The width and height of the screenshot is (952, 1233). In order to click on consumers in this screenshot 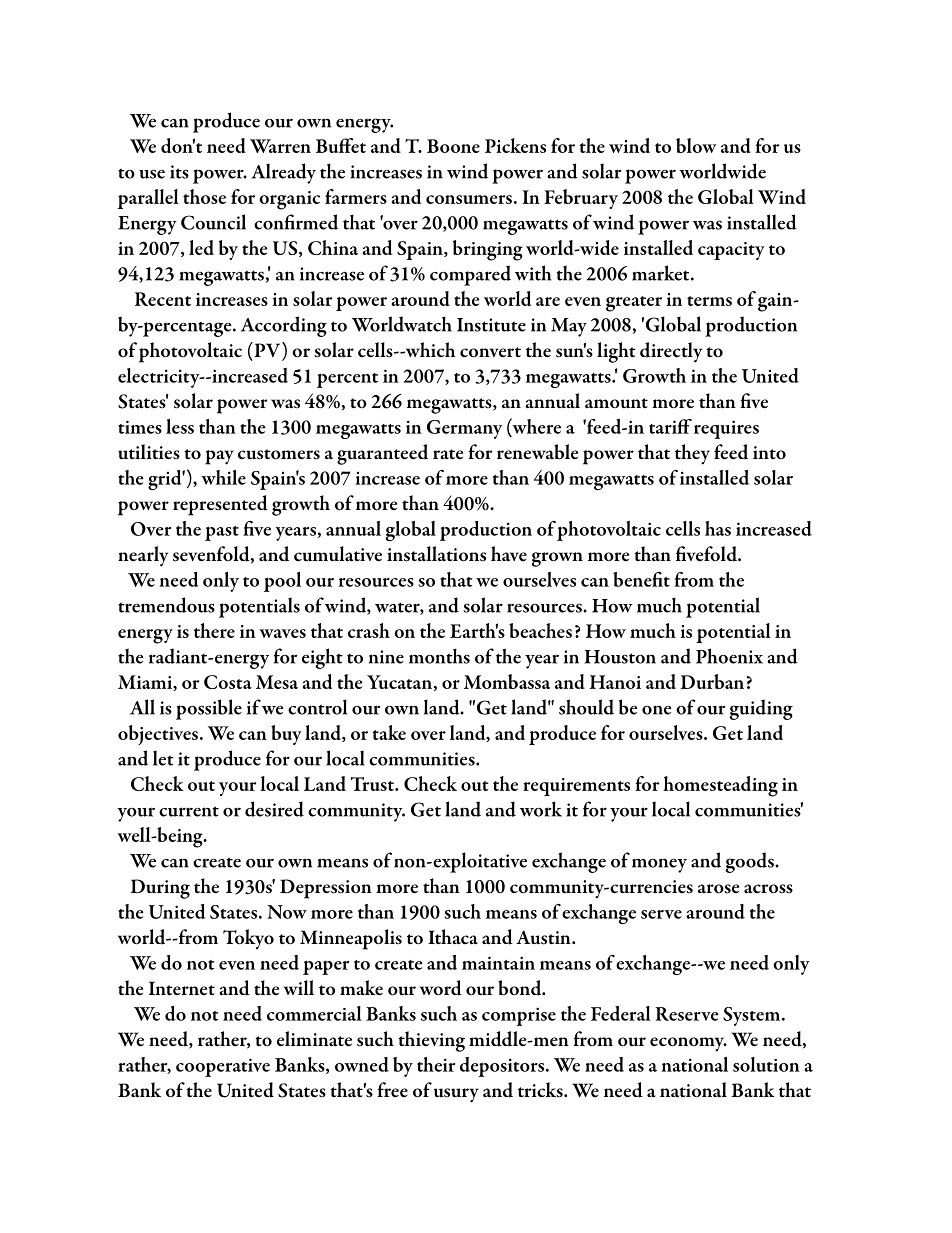, I will do `click(469, 199)`.
